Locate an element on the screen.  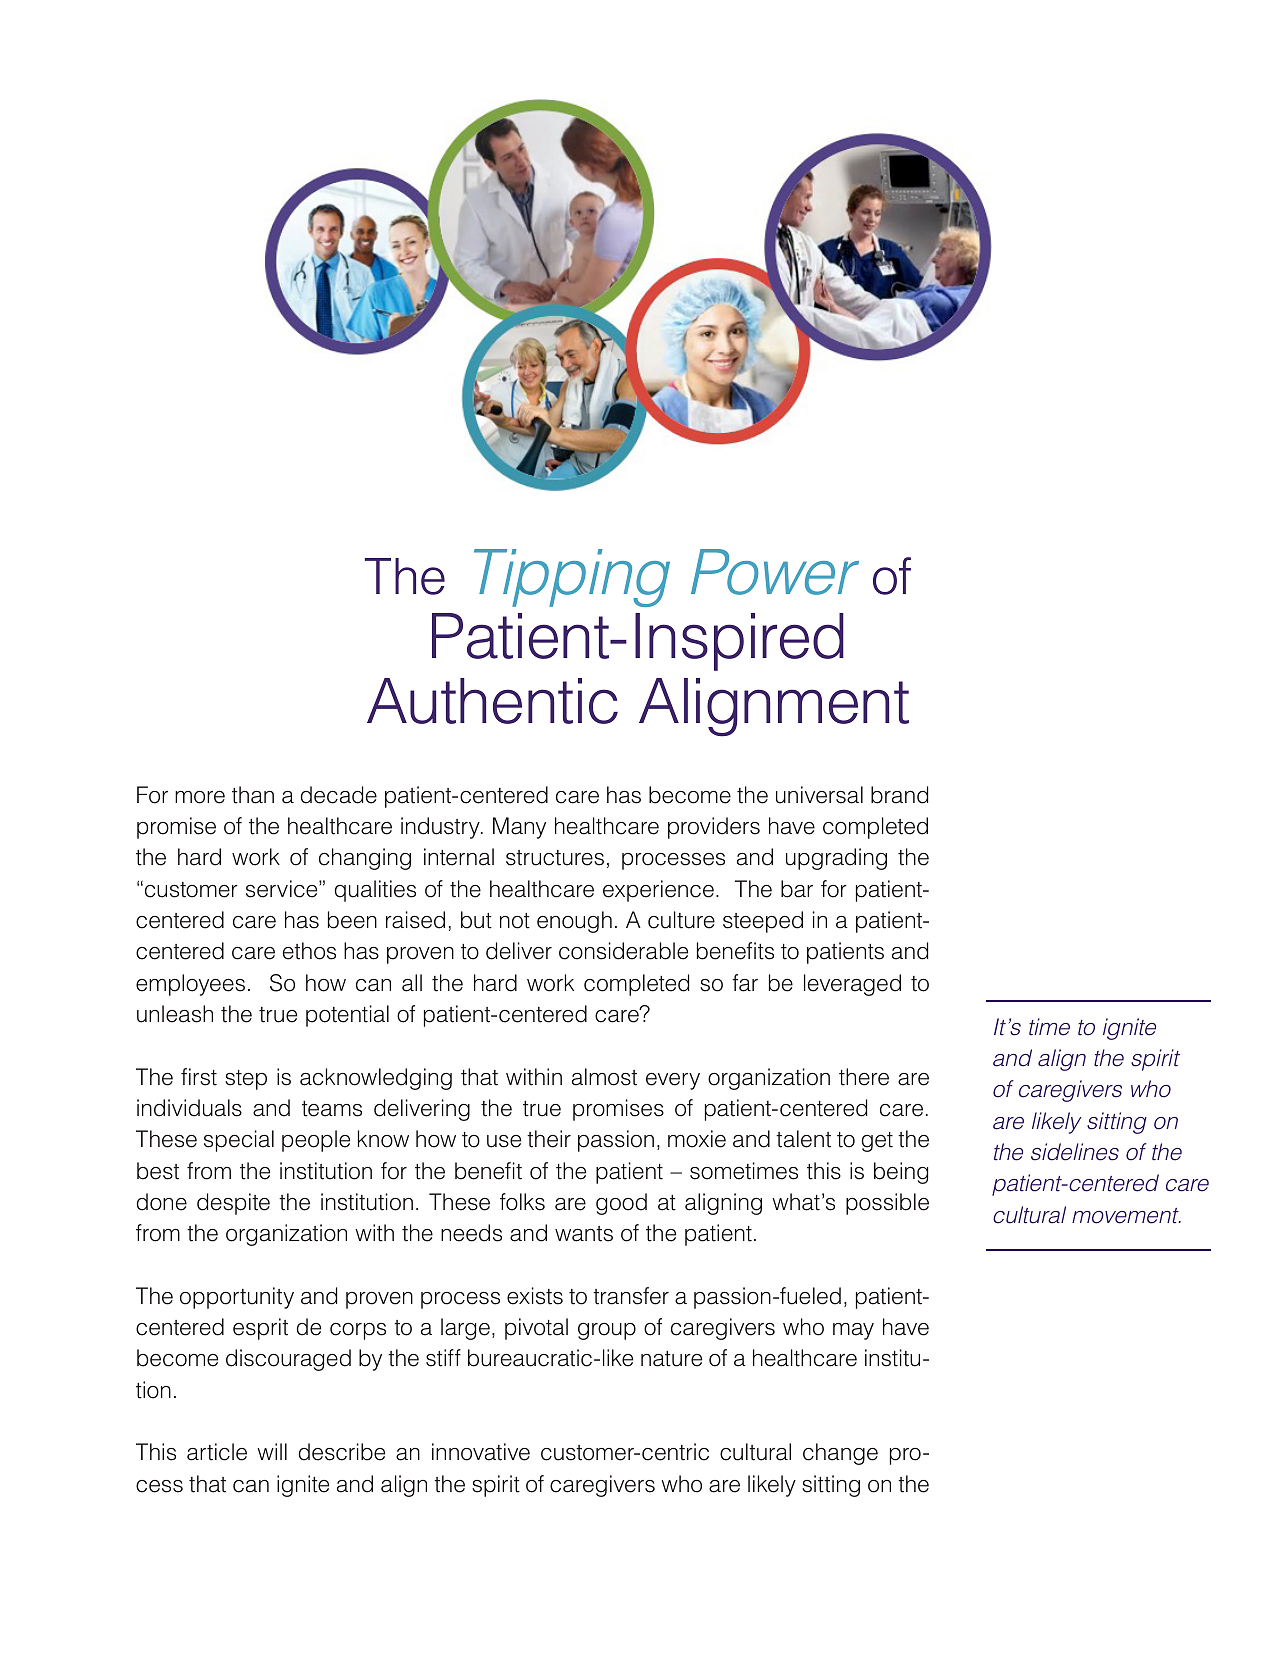
Power is located at coordinates (775, 572).
